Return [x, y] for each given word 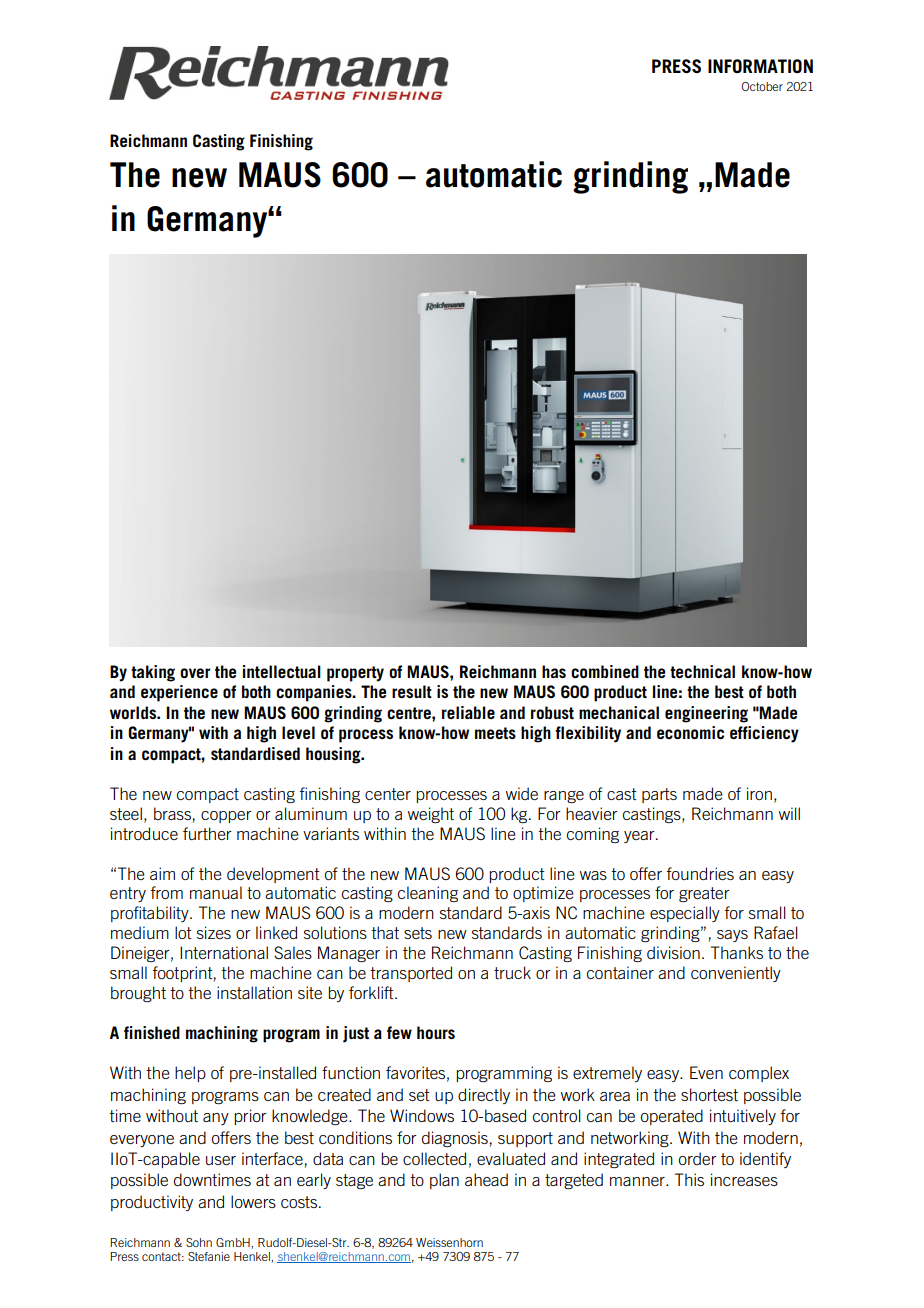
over [195, 673]
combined [605, 671]
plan [444, 1181]
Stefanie [209, 1256]
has [554, 671]
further [207, 833]
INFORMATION [760, 66]
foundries [700, 873]
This [689, 1179]
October [762, 86]
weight [431, 815]
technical [702, 671]
